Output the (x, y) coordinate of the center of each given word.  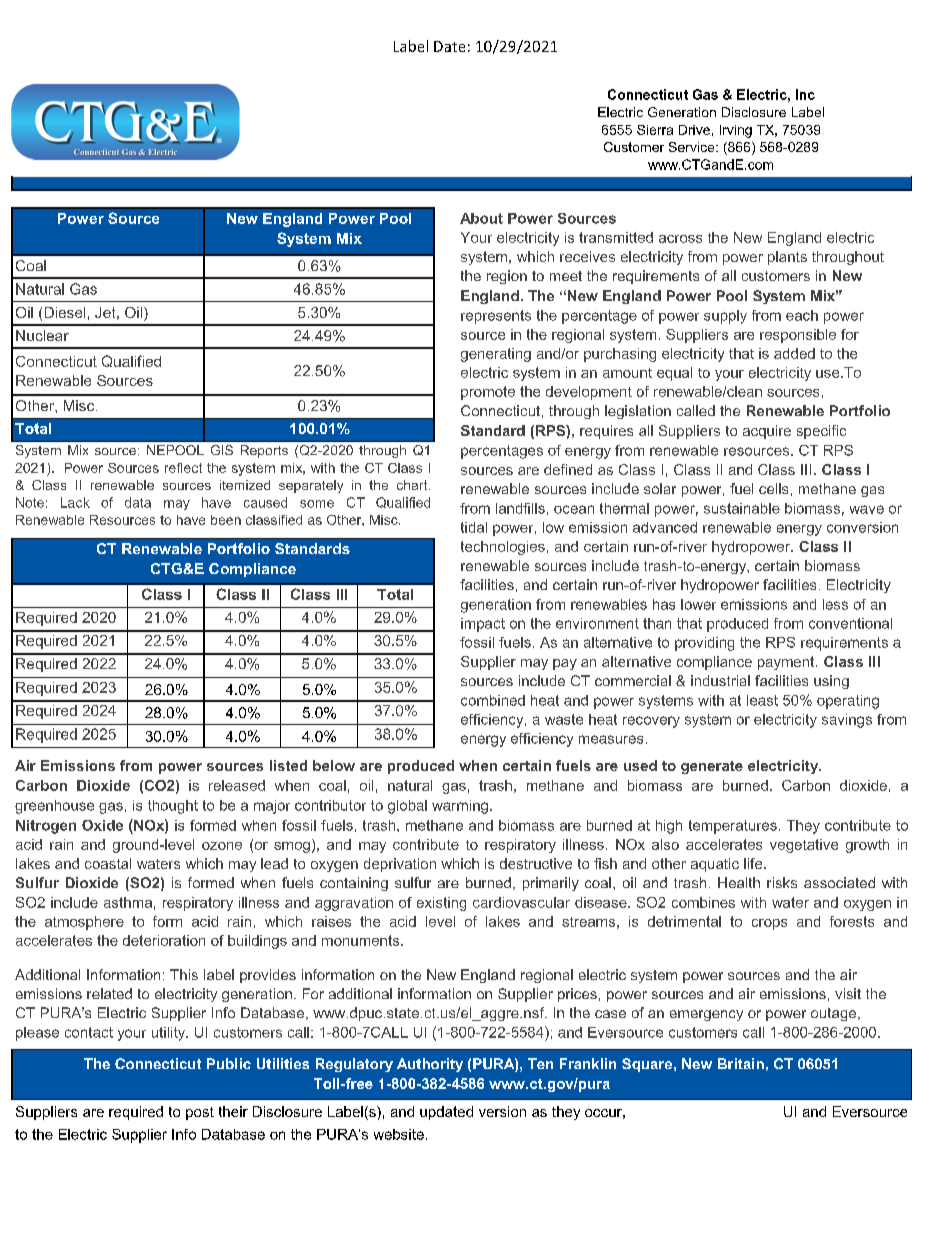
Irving (736, 131)
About (481, 218)
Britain (741, 1063)
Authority (430, 1065)
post (200, 1113)
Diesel (65, 312)
